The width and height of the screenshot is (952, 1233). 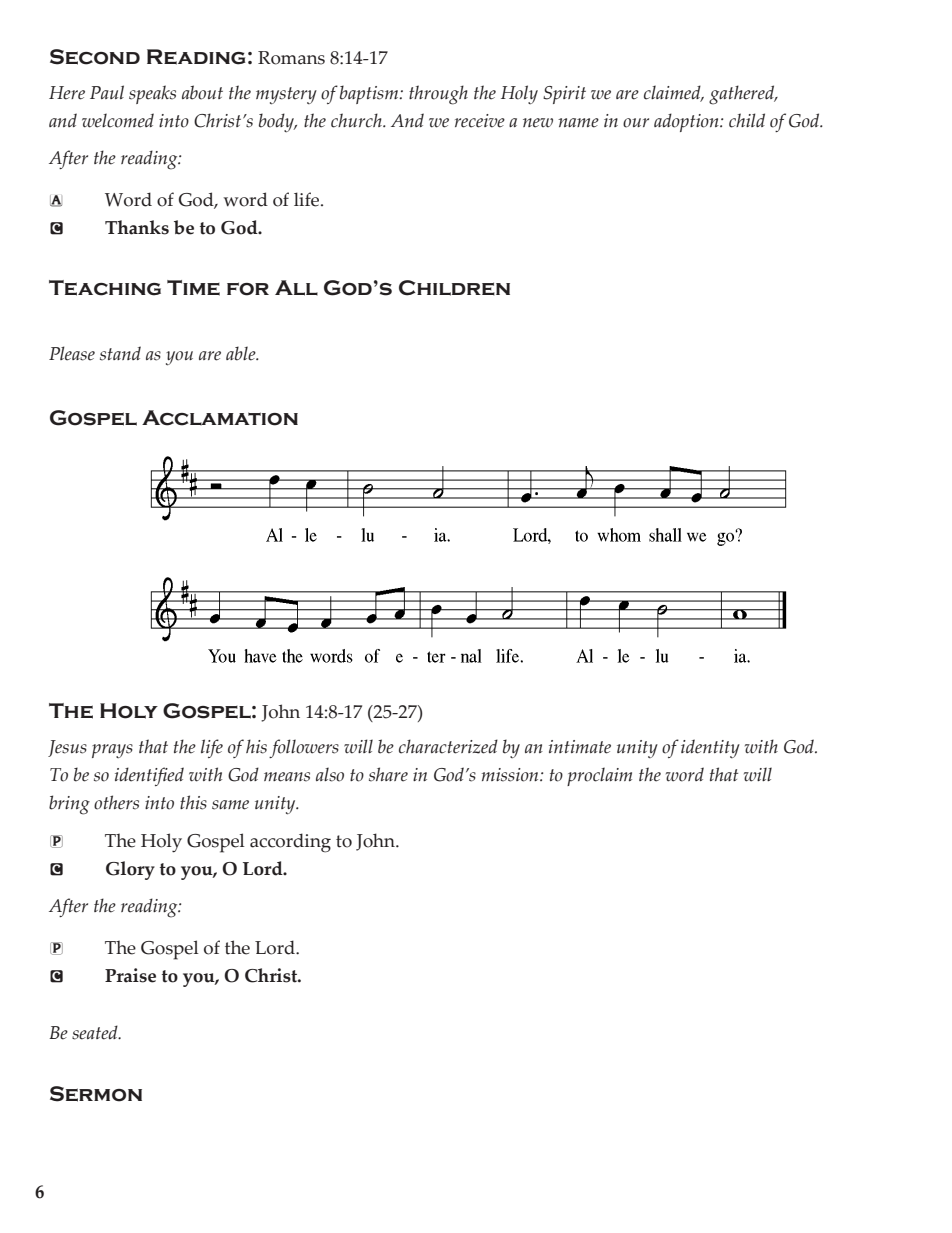 What do you see at coordinates (130, 975) in the screenshot?
I see `Praise` at bounding box center [130, 975].
